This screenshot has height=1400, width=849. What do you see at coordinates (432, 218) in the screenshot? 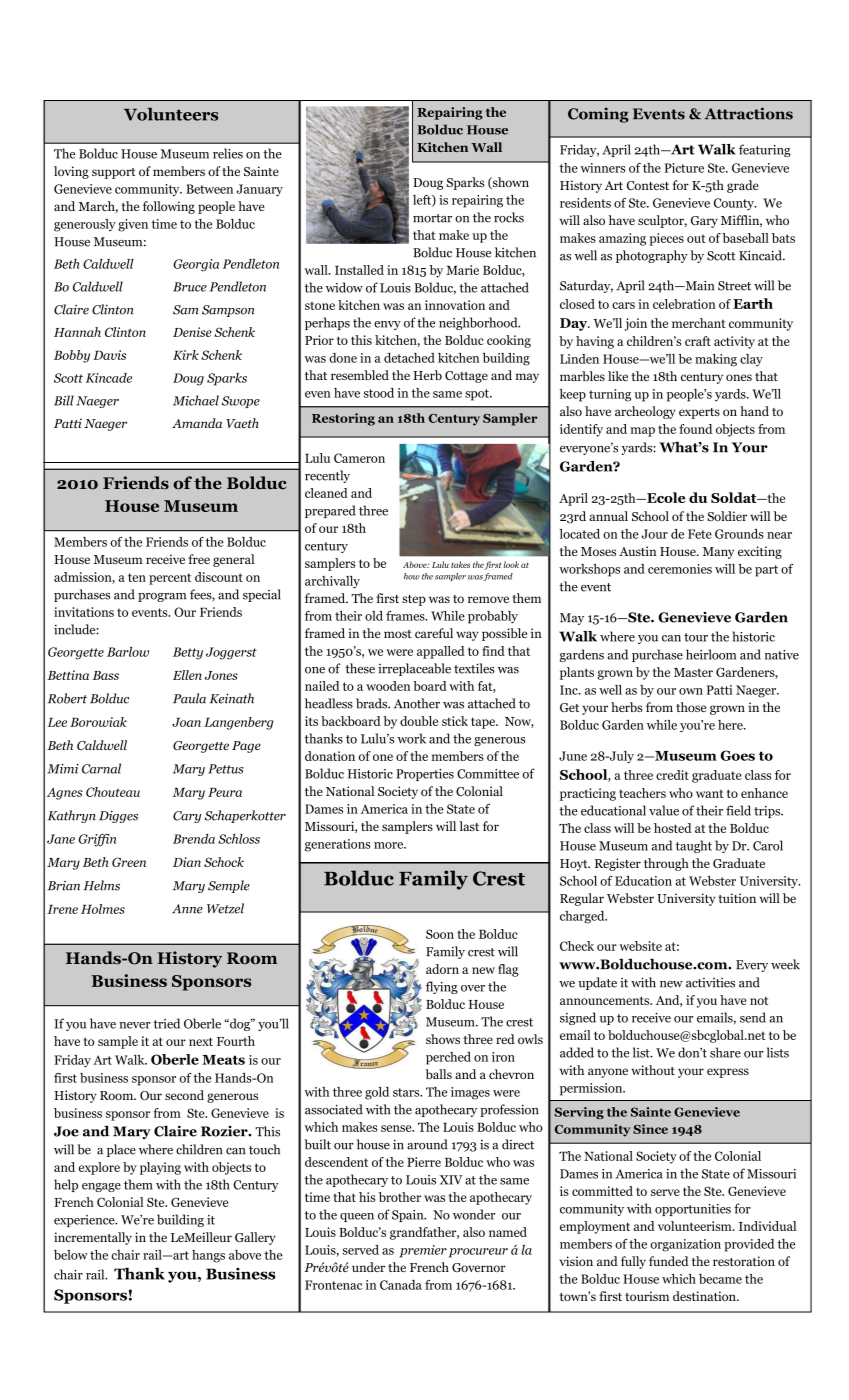
I see `mortar` at bounding box center [432, 218].
